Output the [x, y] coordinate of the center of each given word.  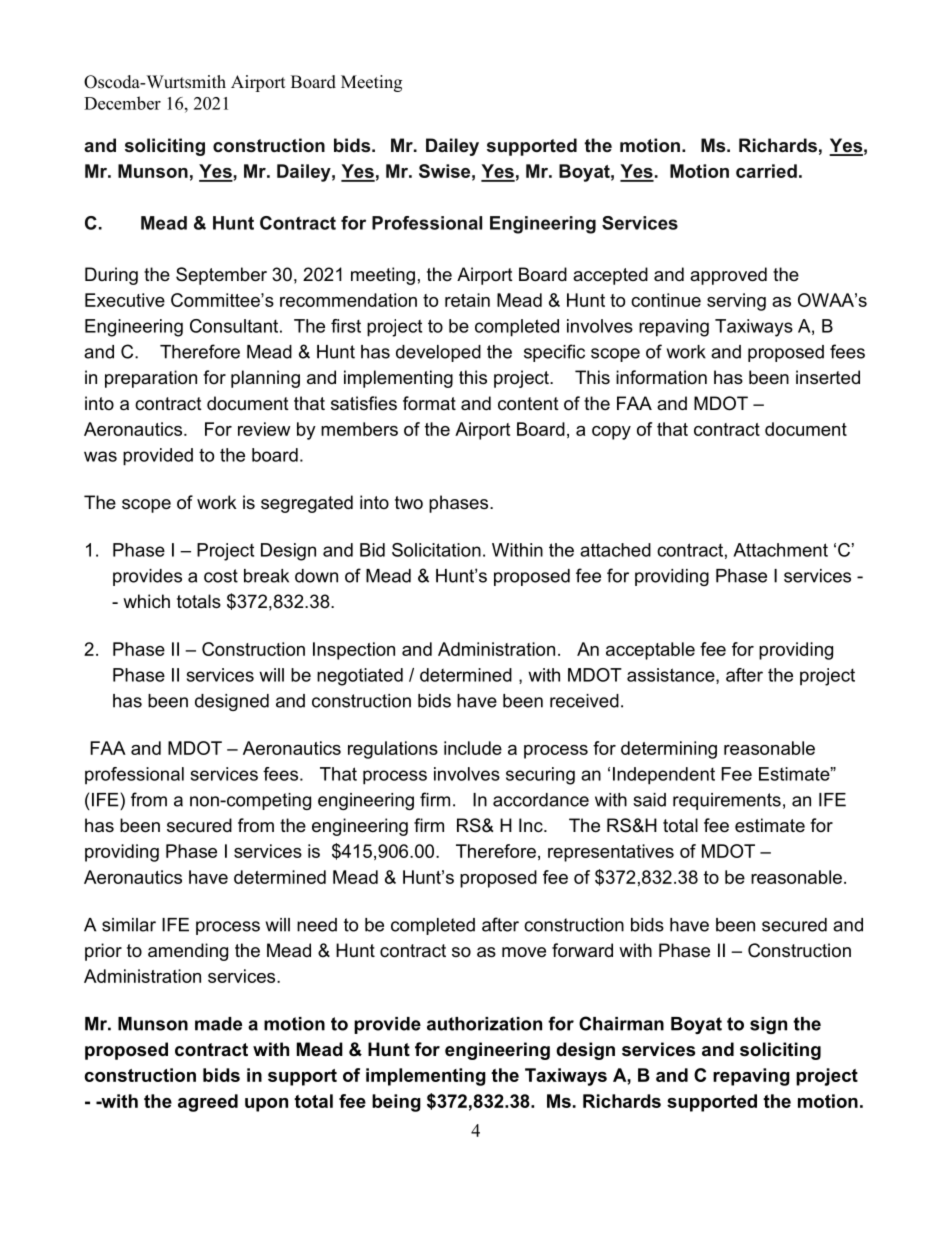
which [146, 601]
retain [467, 300]
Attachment [780, 550]
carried [766, 171]
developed [438, 353]
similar [129, 925]
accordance [541, 800]
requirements [727, 801]
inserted [828, 377]
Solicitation [436, 550]
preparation [151, 379]
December [122, 103]
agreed [208, 1103]
